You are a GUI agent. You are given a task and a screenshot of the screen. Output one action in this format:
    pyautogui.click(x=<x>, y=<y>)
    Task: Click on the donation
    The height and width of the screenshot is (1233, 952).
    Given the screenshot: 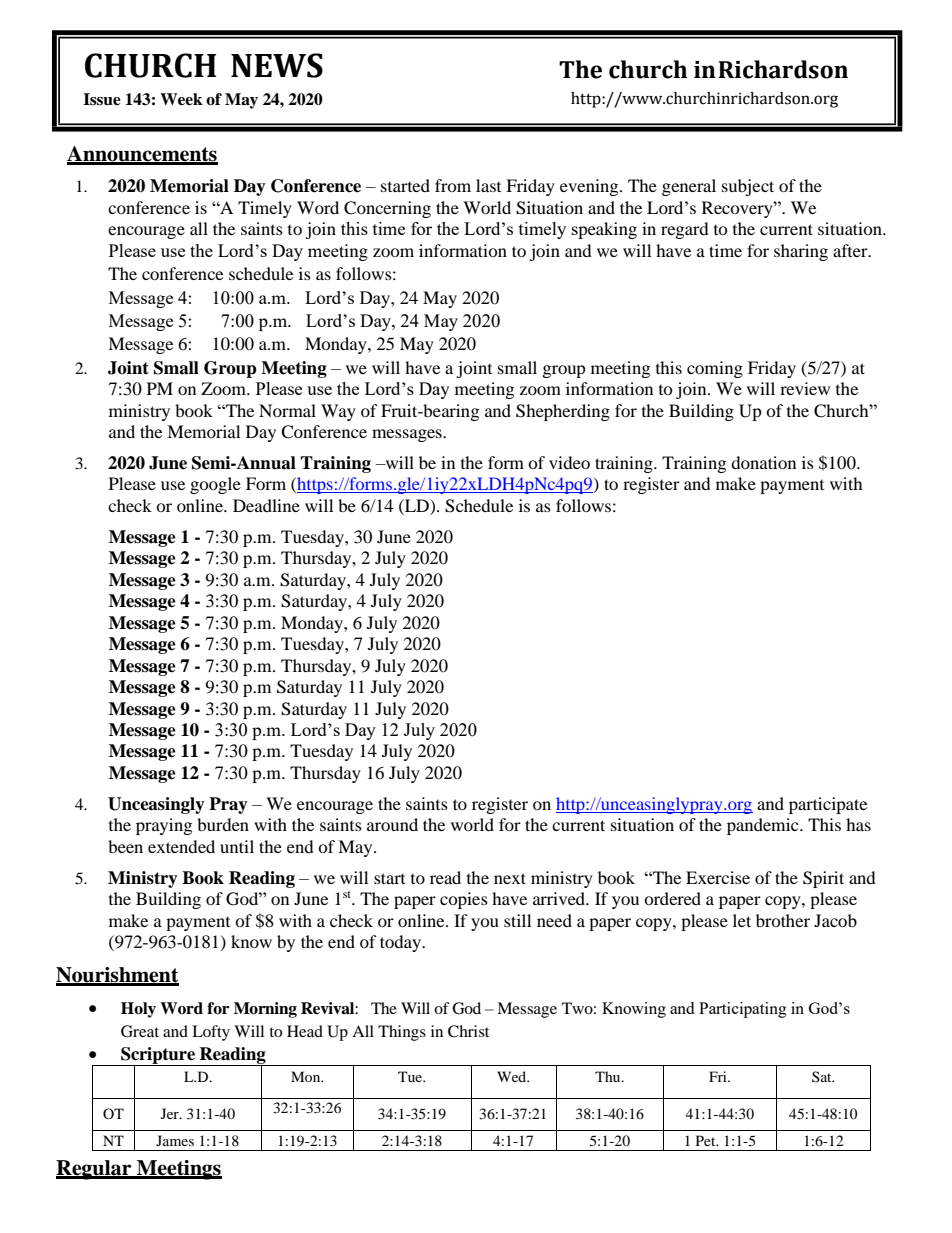 What is the action you would take?
    pyautogui.click(x=763, y=462)
